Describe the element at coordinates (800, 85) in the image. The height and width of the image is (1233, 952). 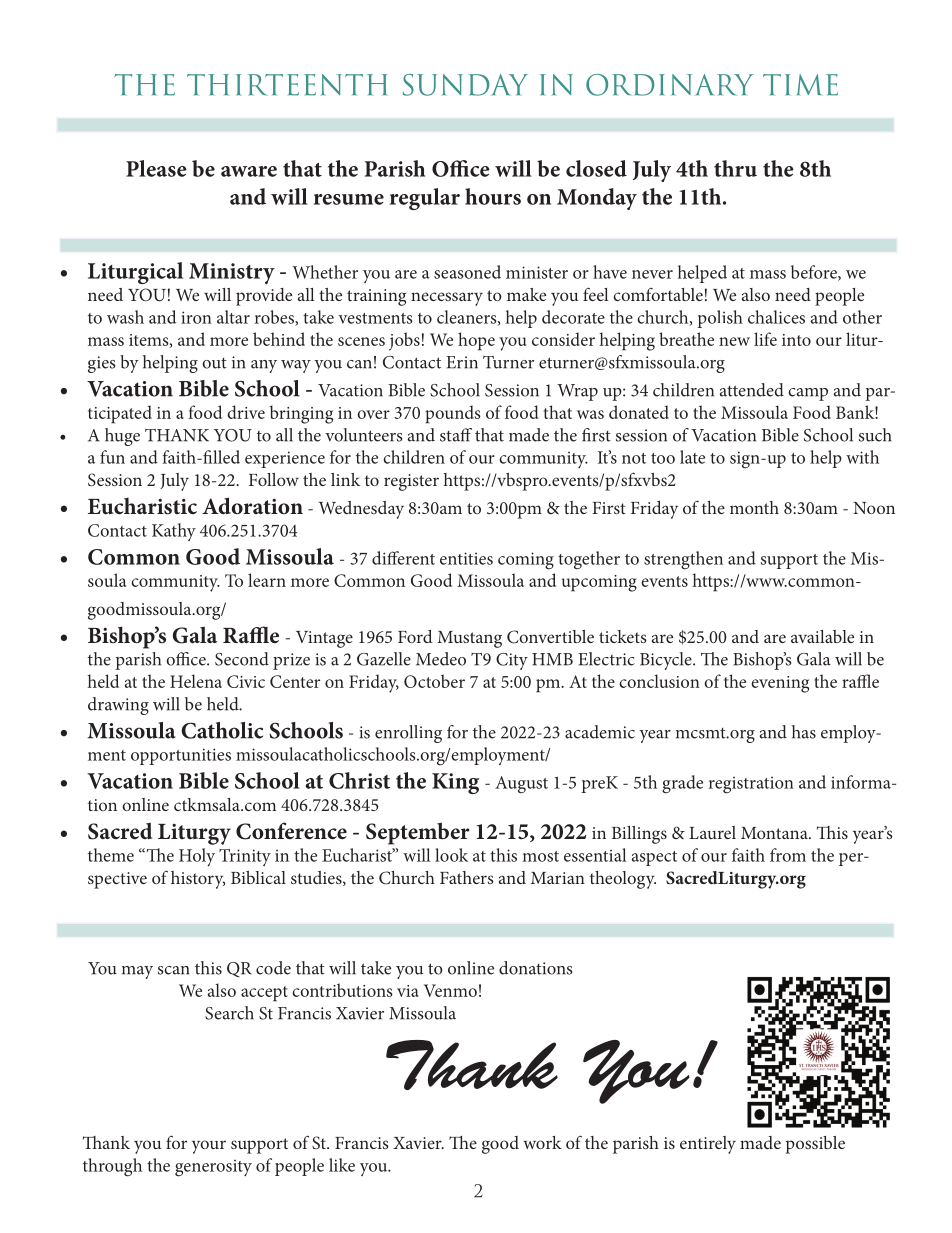
I see `Time` at that location.
